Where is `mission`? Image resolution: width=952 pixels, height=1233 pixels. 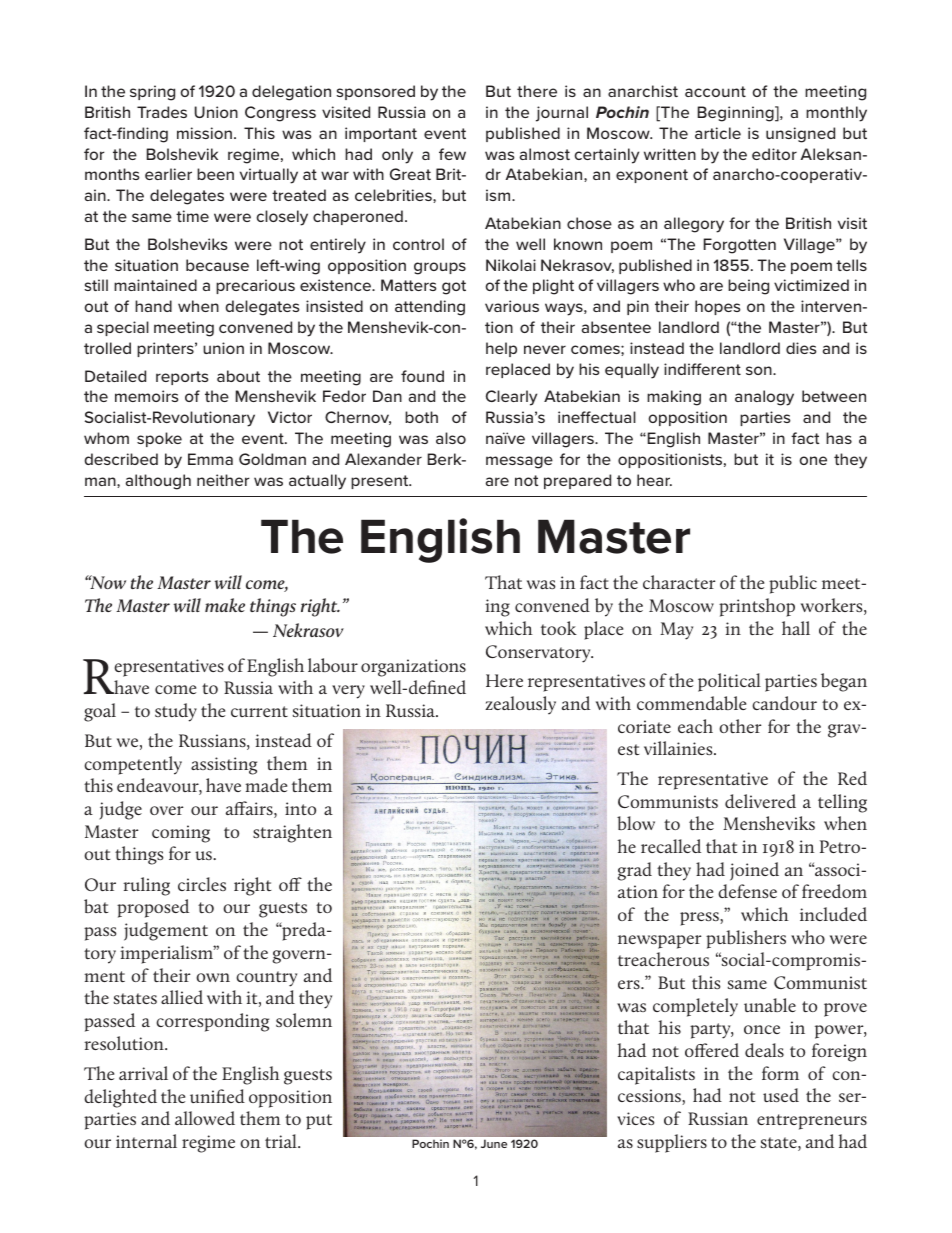 mission is located at coordinates (204, 133).
